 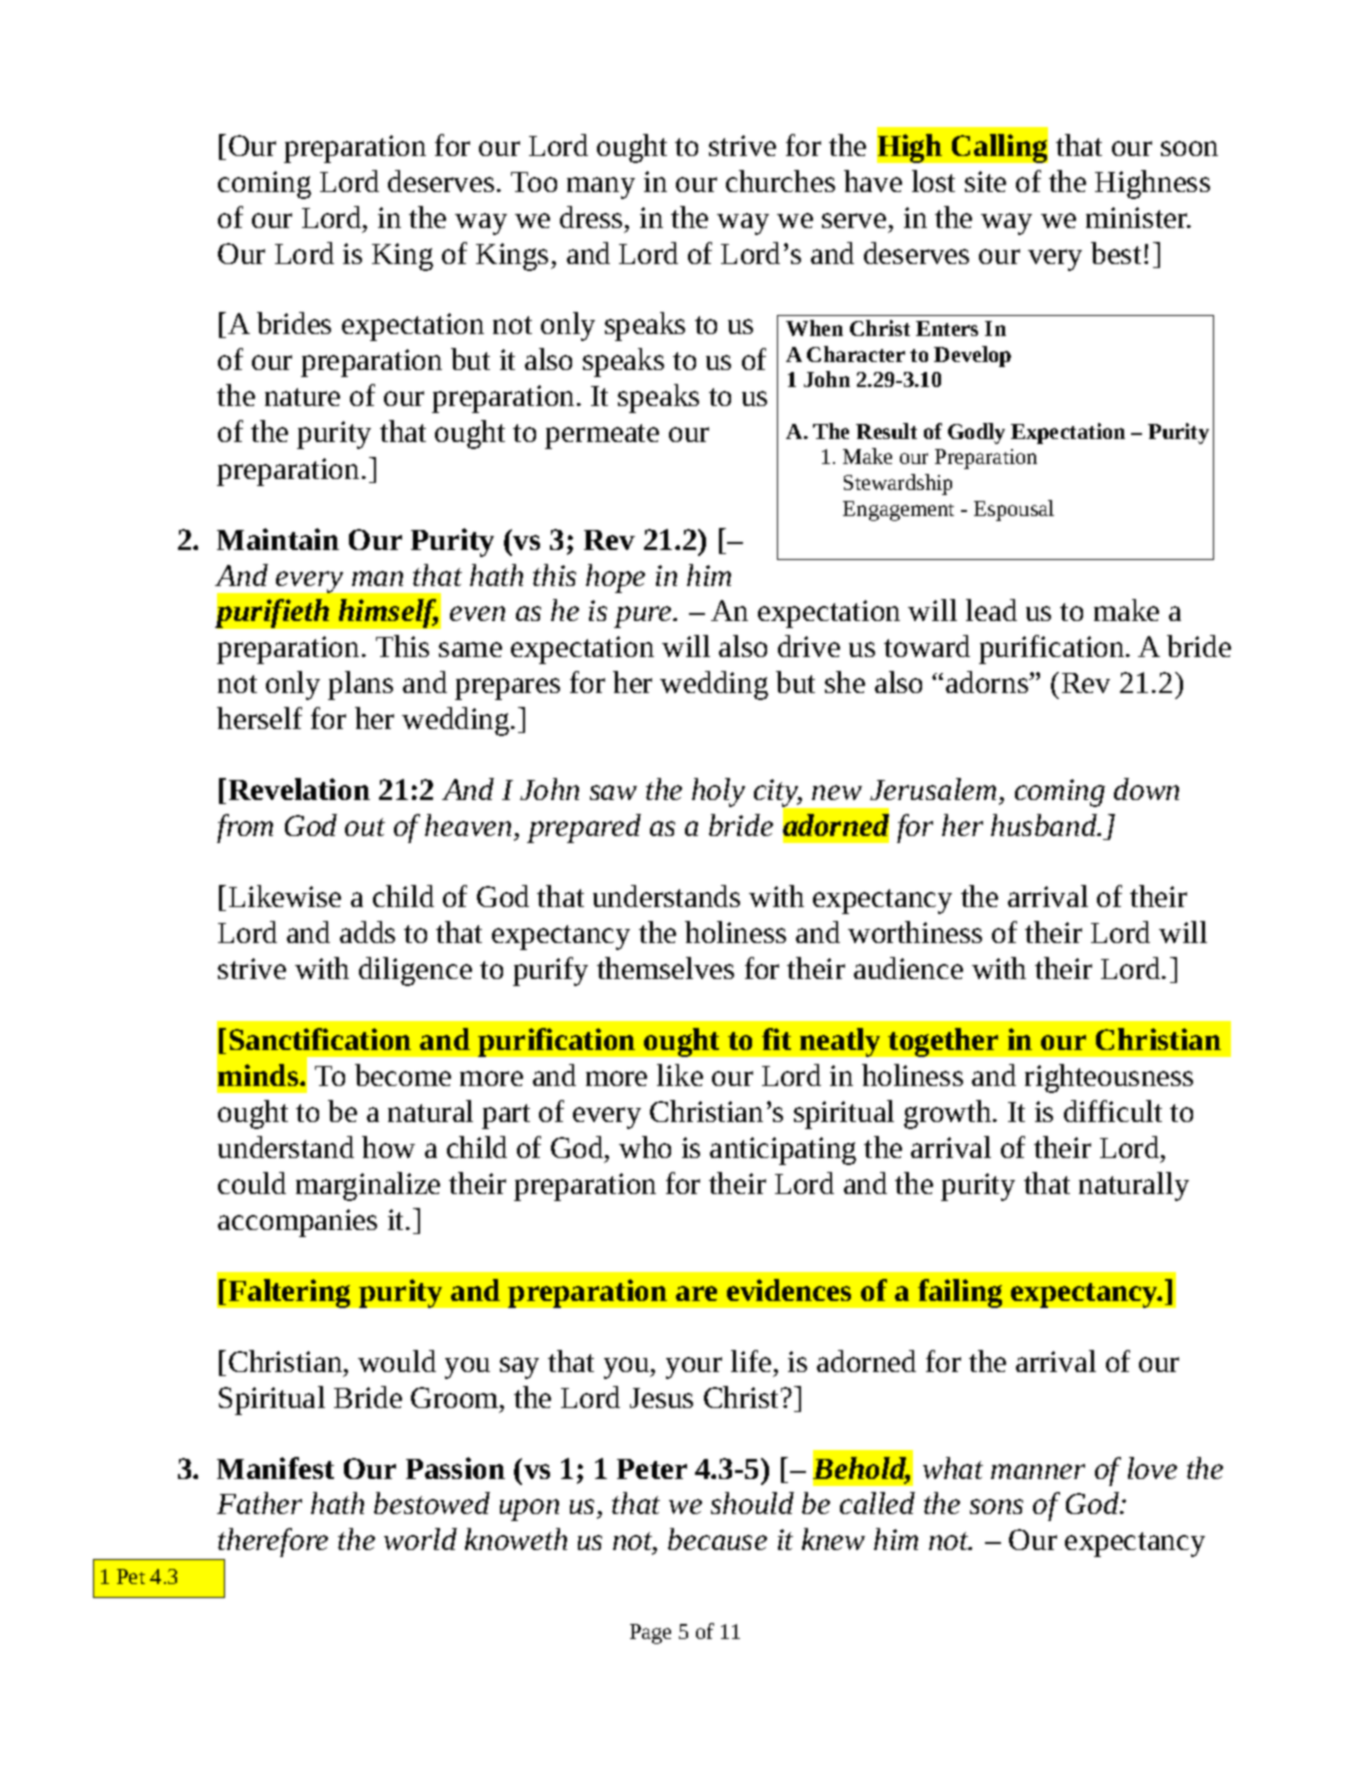 What do you see at coordinates (534, 182) in the screenshot?
I see `Too` at bounding box center [534, 182].
